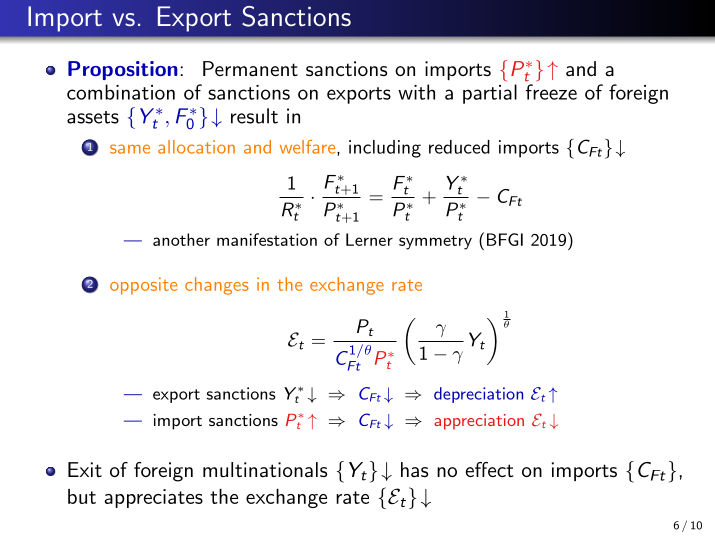 This screenshot has width=715, height=536. I want to click on Permanent, so click(250, 69).
